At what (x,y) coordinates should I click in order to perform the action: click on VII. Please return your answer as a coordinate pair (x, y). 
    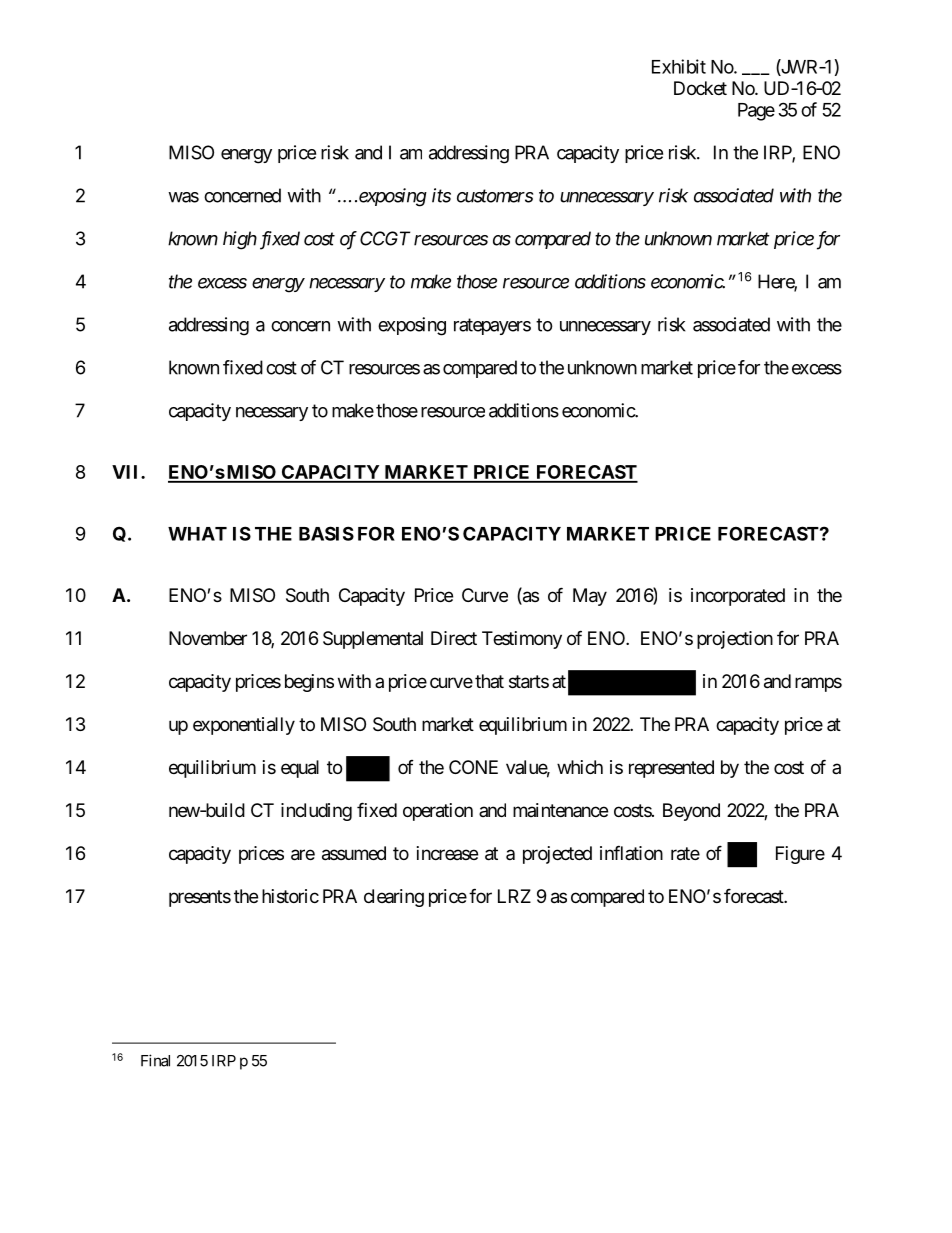
    Looking at the image, I should click on (127, 472).
